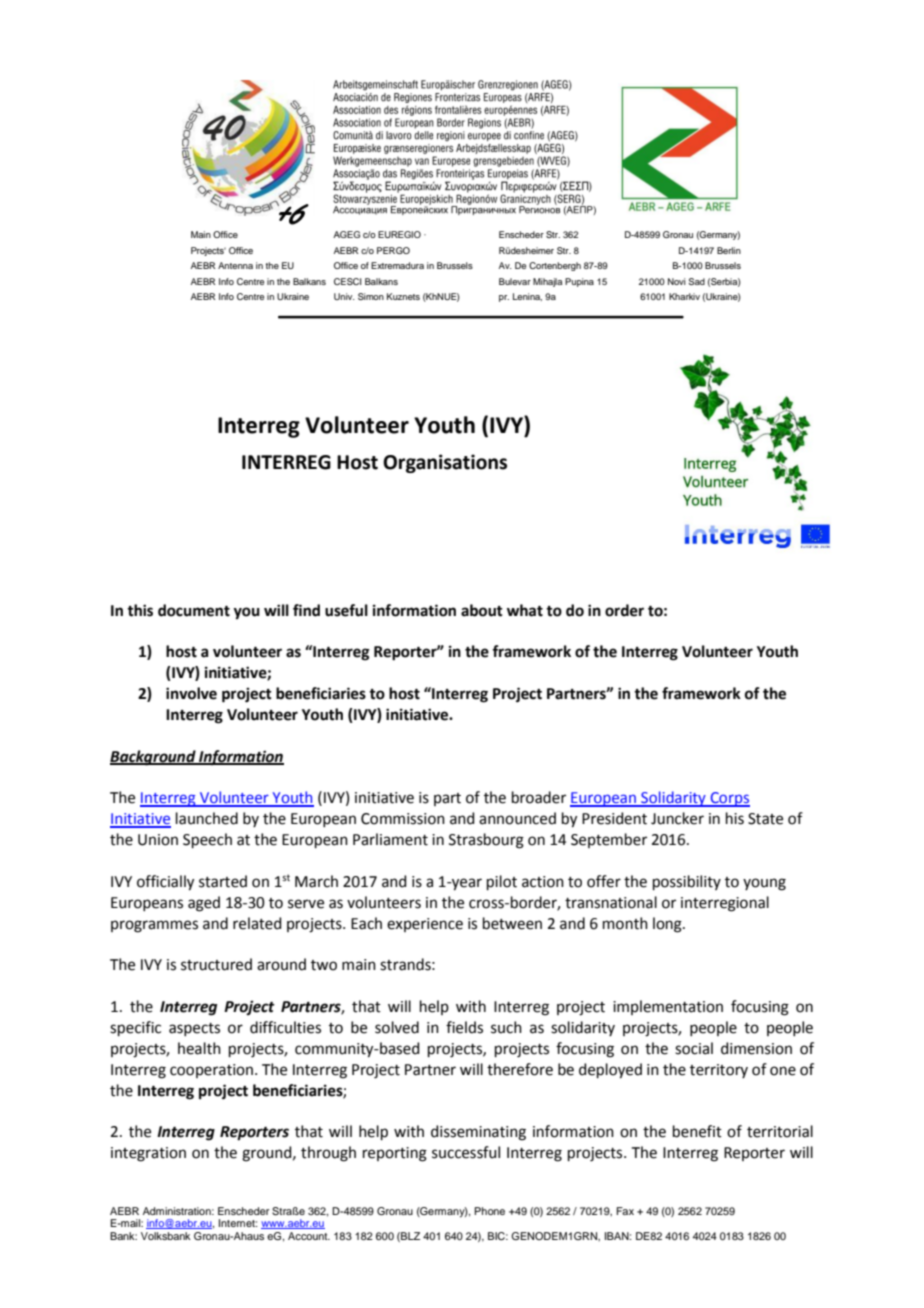  What do you see at coordinates (729, 799) in the document?
I see `Corps` at bounding box center [729, 799].
